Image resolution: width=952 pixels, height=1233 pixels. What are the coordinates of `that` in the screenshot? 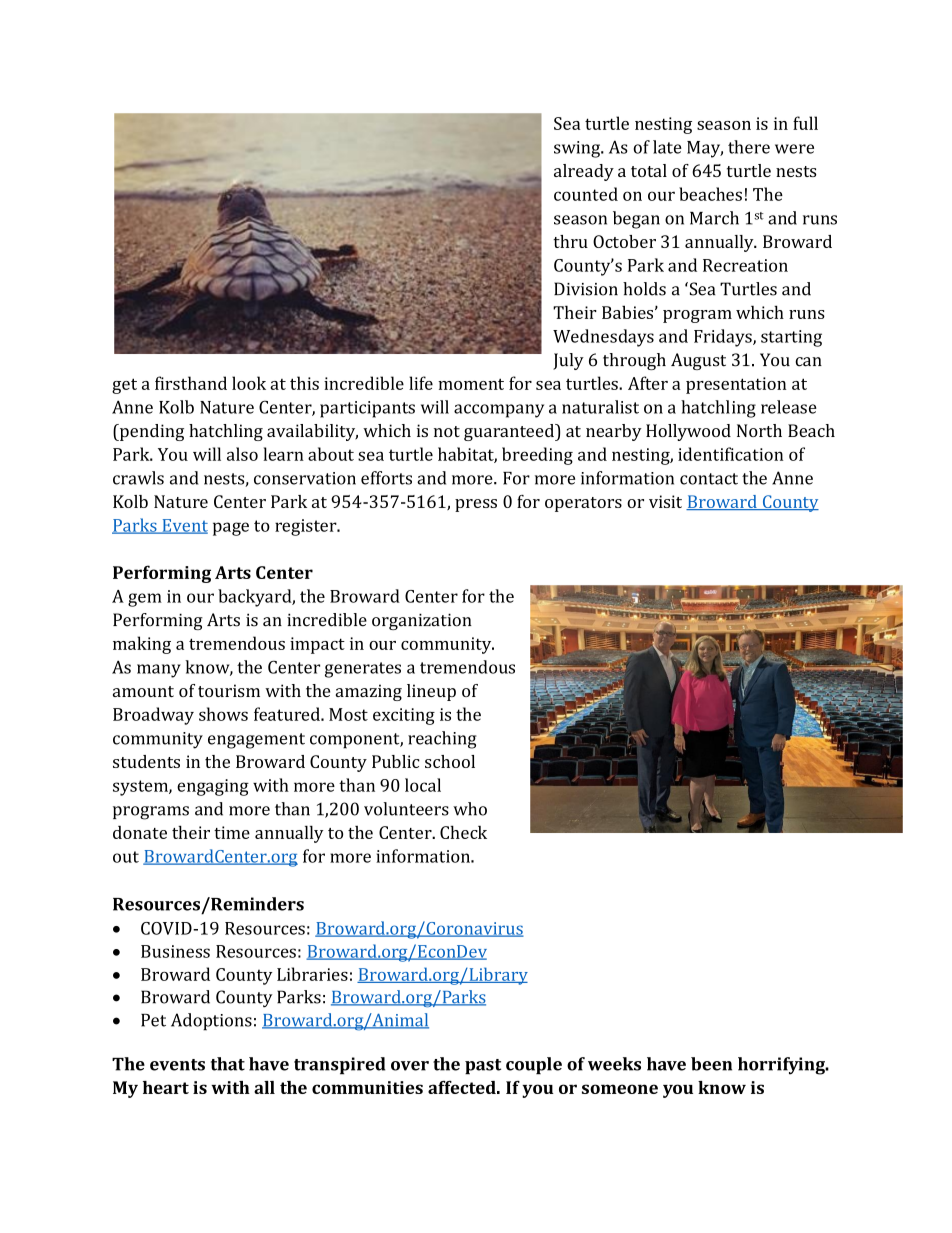 It's located at (228, 1064).
